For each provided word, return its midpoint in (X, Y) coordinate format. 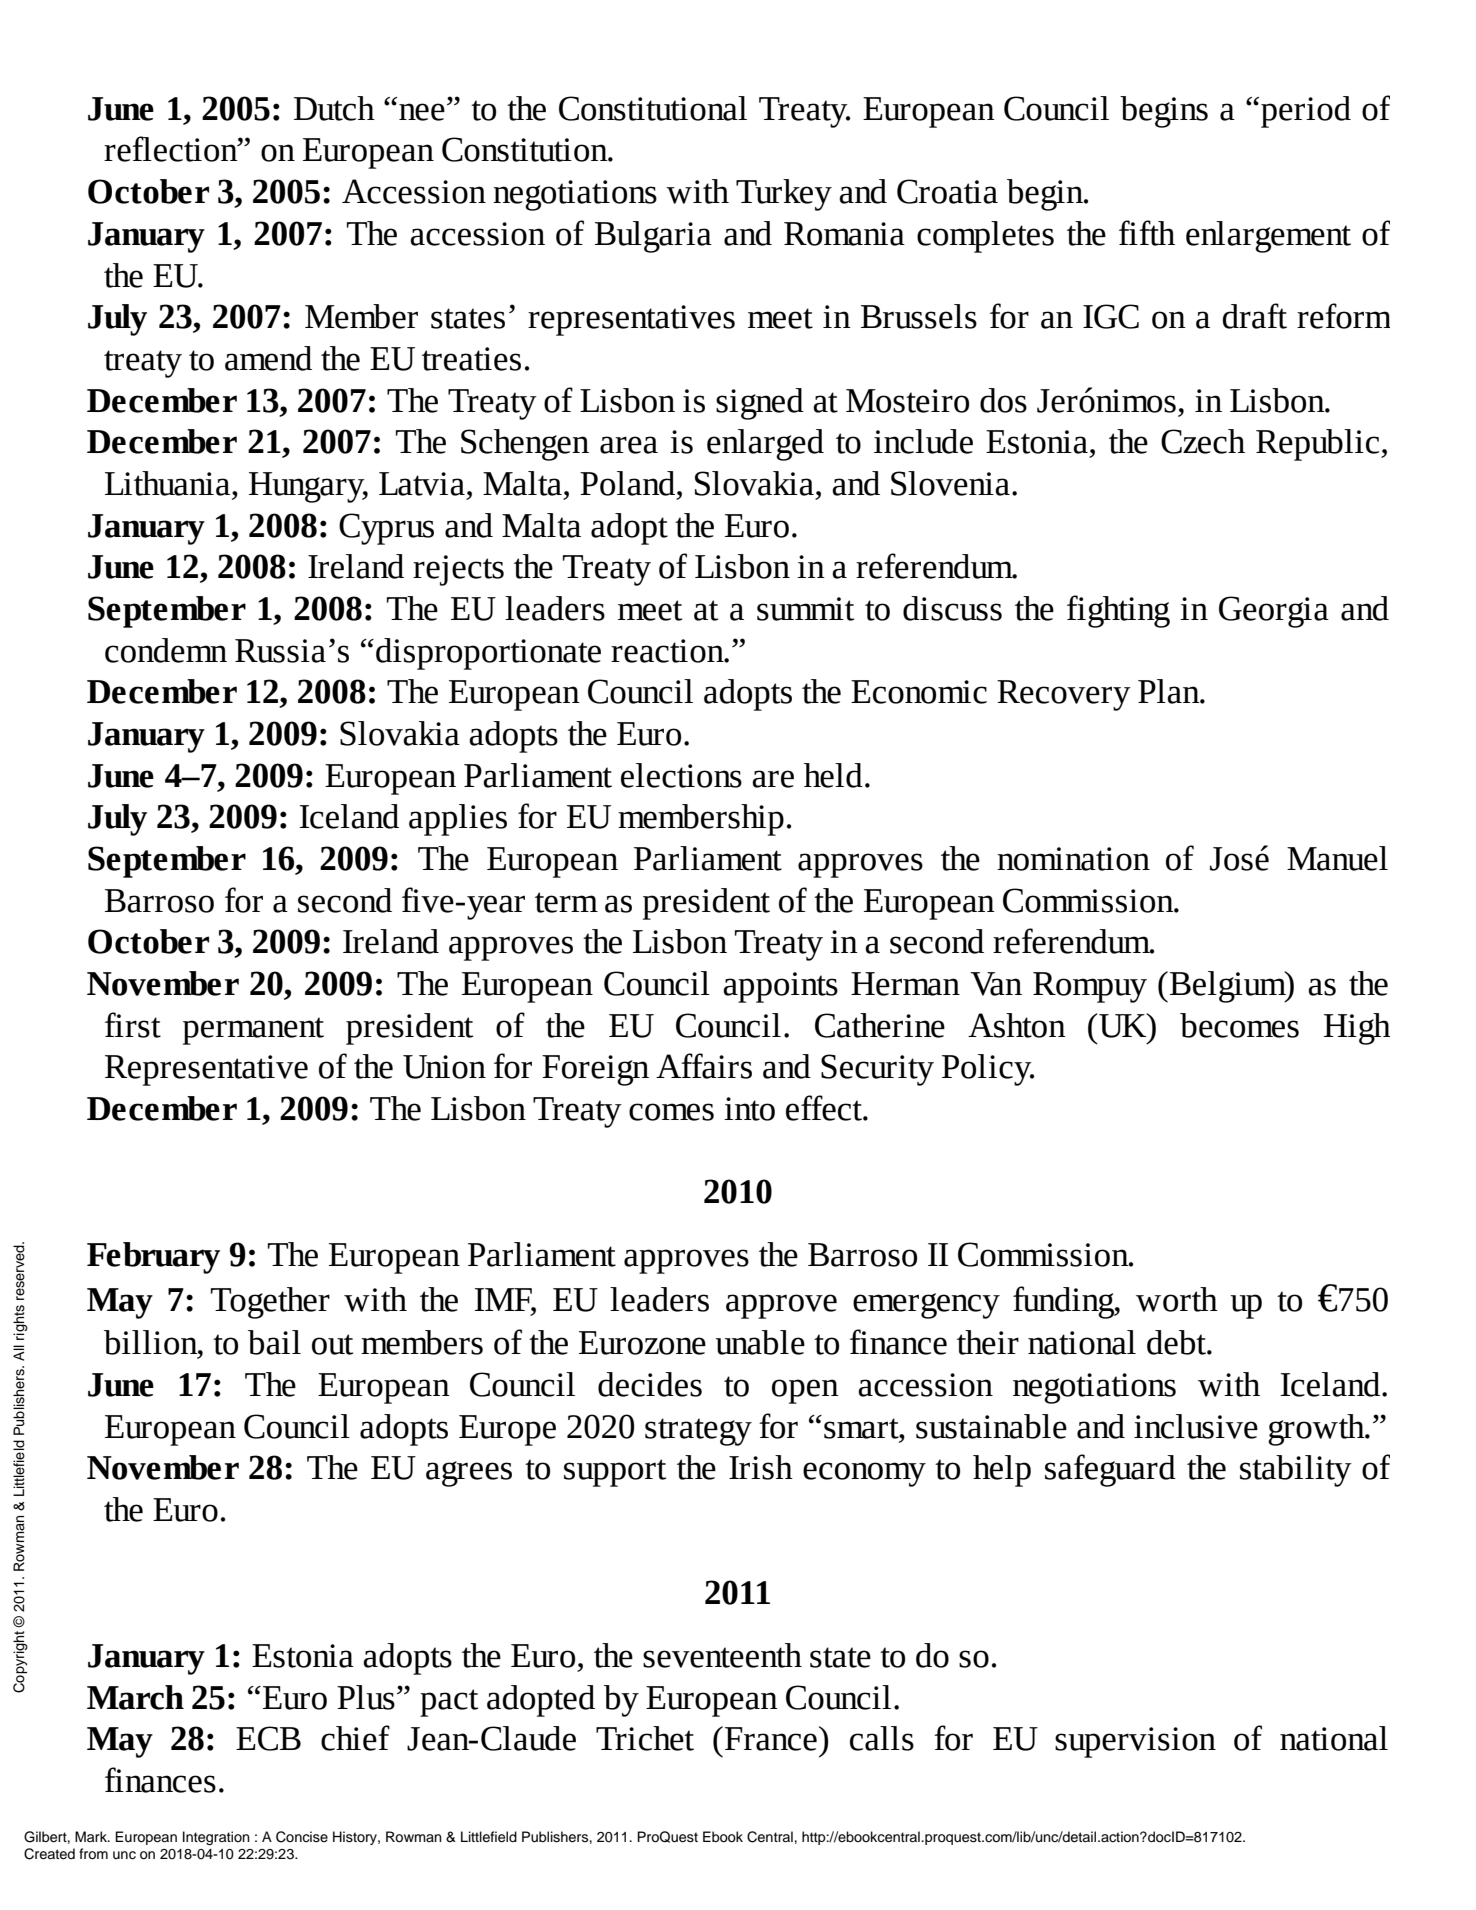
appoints (780, 987)
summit (805, 609)
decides (650, 1384)
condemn (166, 650)
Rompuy (1090, 987)
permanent (253, 1031)
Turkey (784, 195)
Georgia (1274, 612)
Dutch (334, 108)
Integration (216, 1838)
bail (274, 1342)
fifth (1147, 233)
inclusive (1196, 1426)
